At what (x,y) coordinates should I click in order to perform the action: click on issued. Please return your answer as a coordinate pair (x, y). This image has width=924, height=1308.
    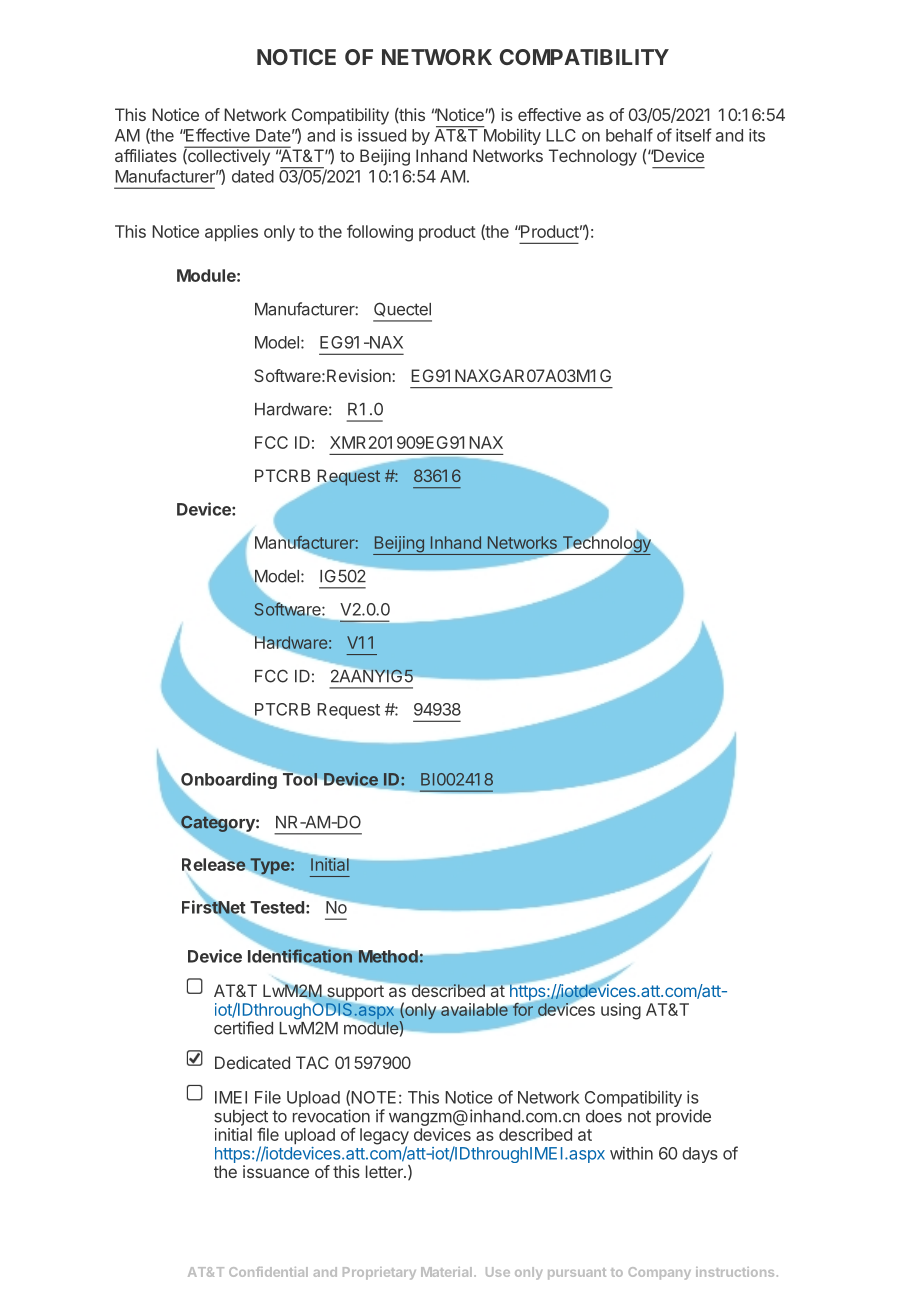
    Looking at the image, I should click on (382, 135).
